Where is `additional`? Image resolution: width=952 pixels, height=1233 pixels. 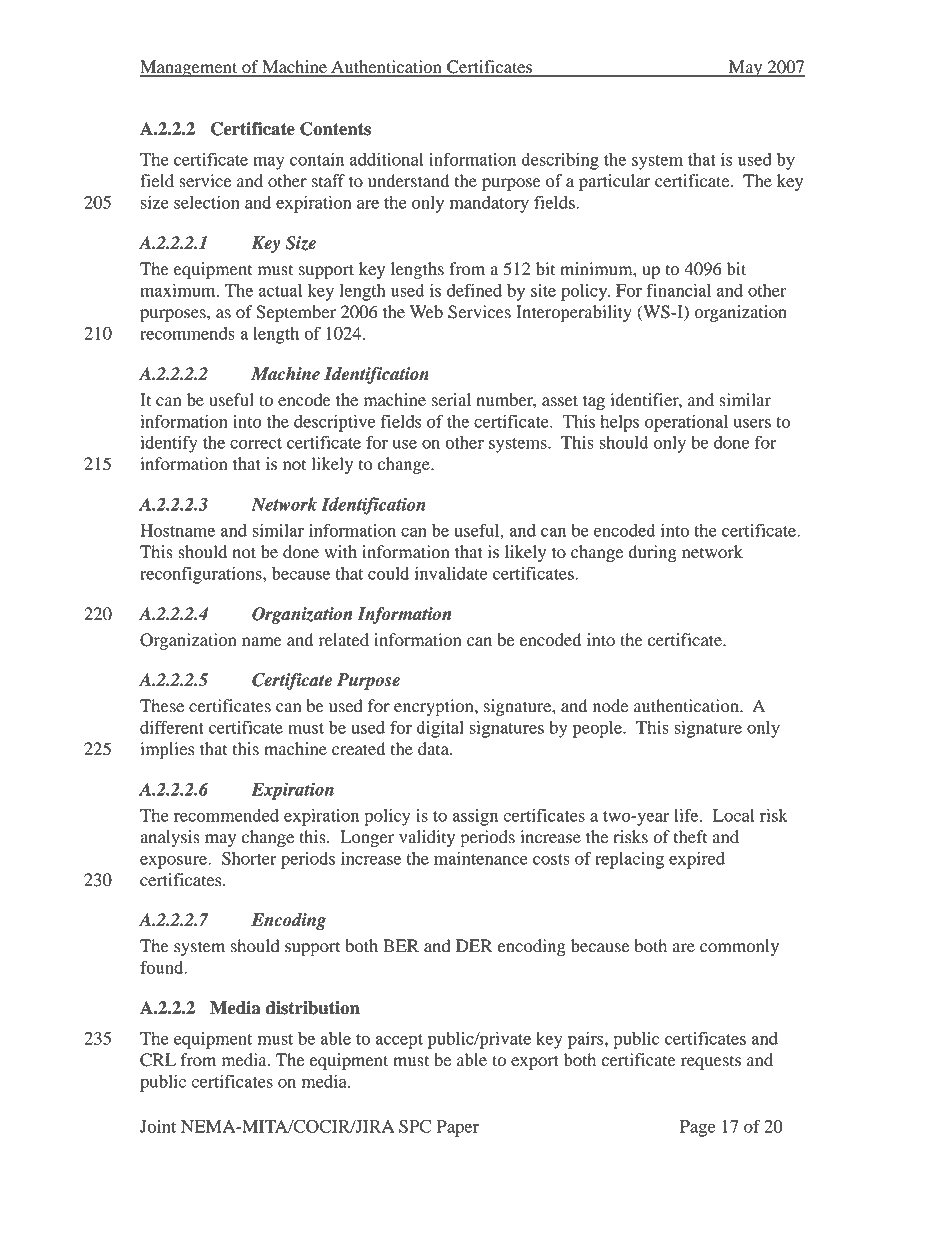
additional is located at coordinates (386, 159).
